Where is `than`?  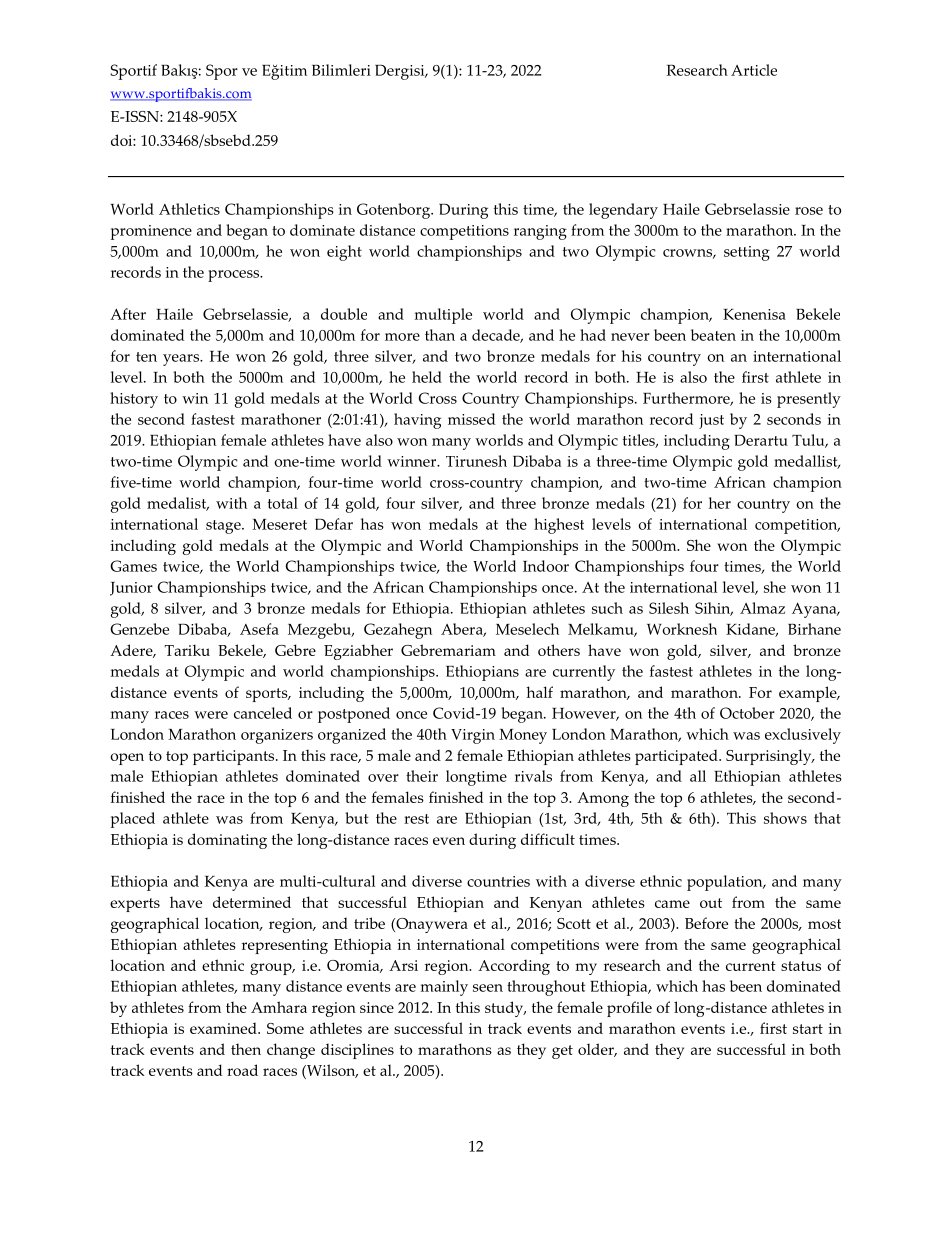 than is located at coordinates (440, 335).
